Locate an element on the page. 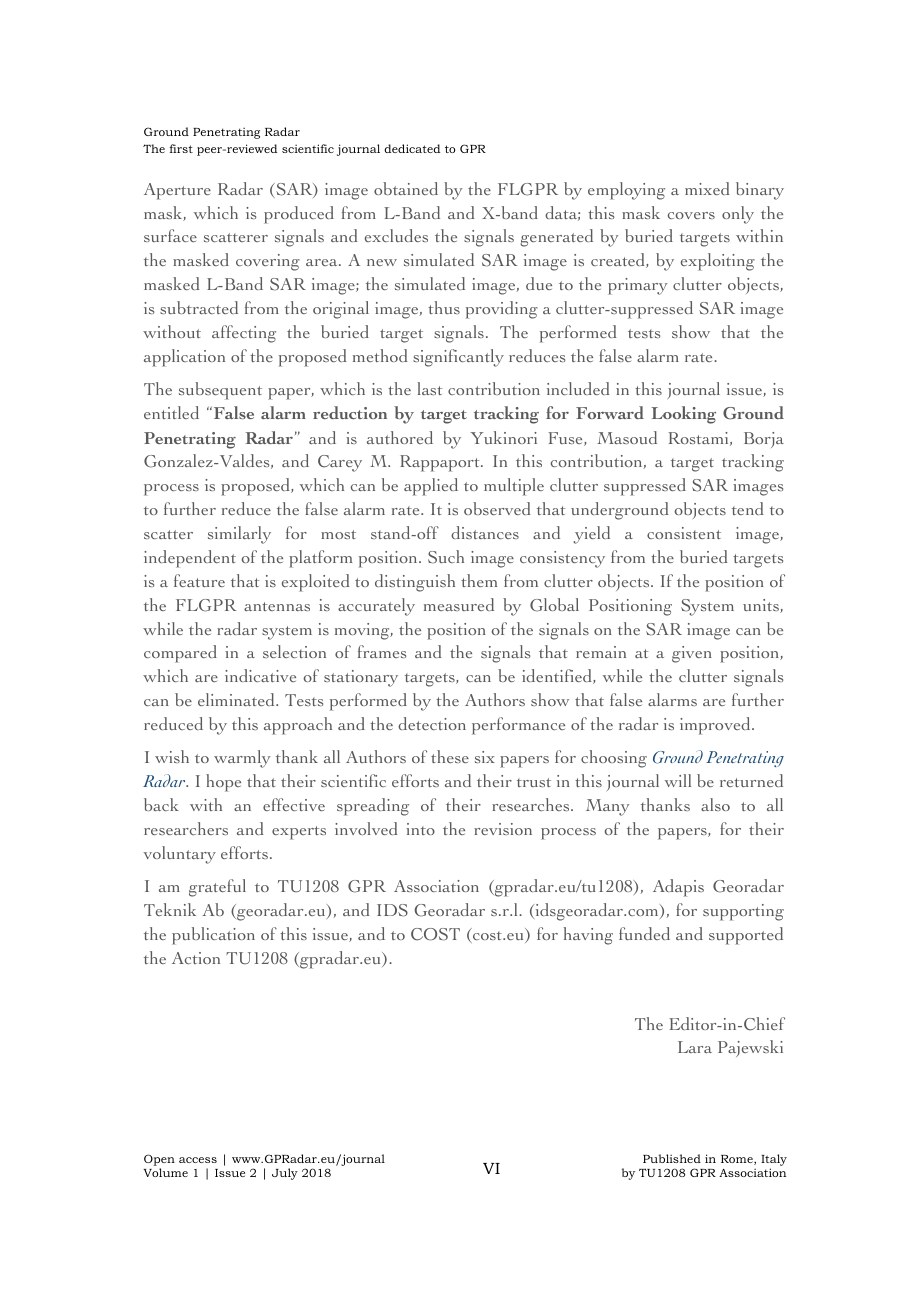 The height and width of the page is (1308, 924). obtained is located at coordinates (406, 188).
